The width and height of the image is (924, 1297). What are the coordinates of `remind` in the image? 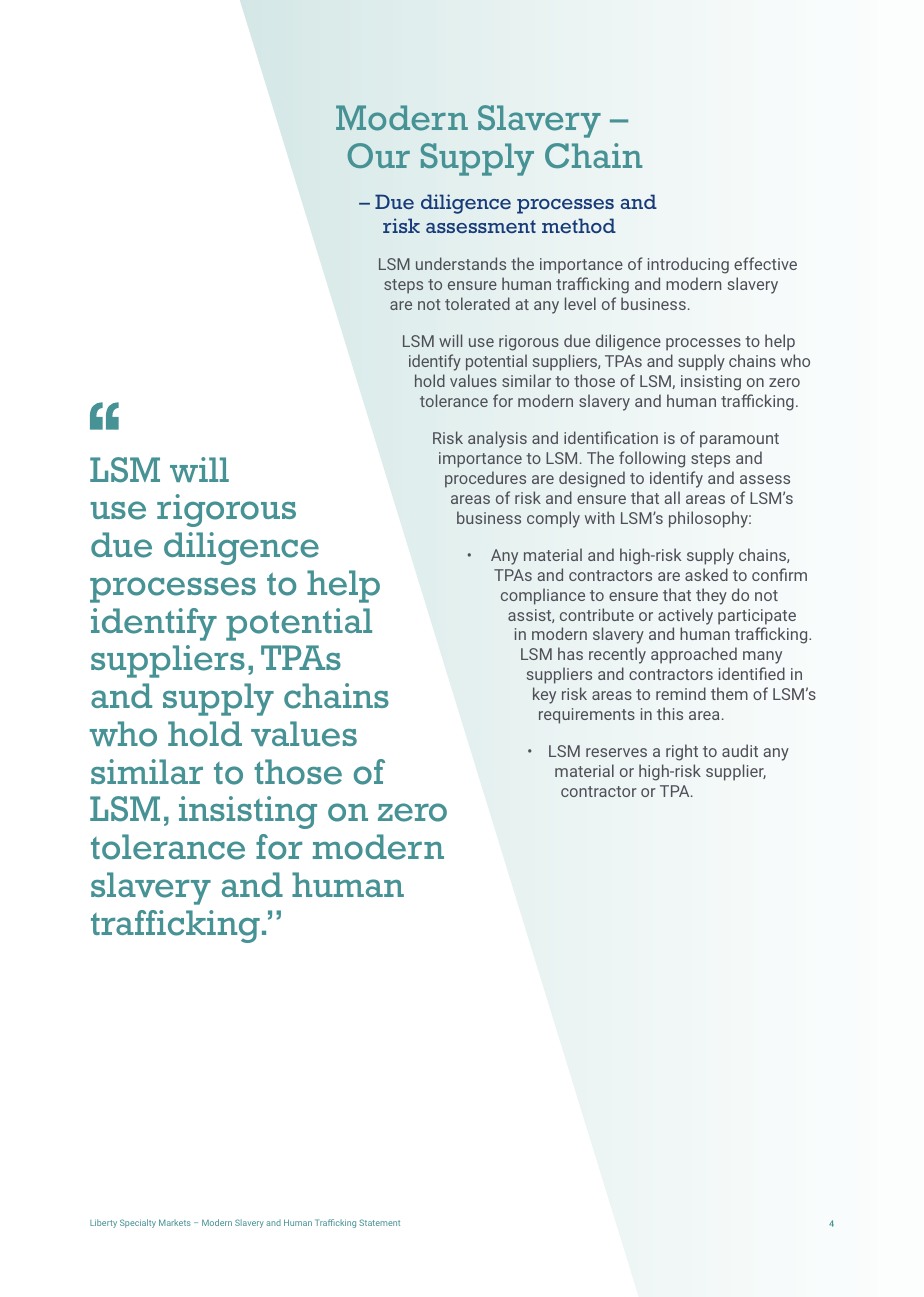 It's located at (681, 693).
